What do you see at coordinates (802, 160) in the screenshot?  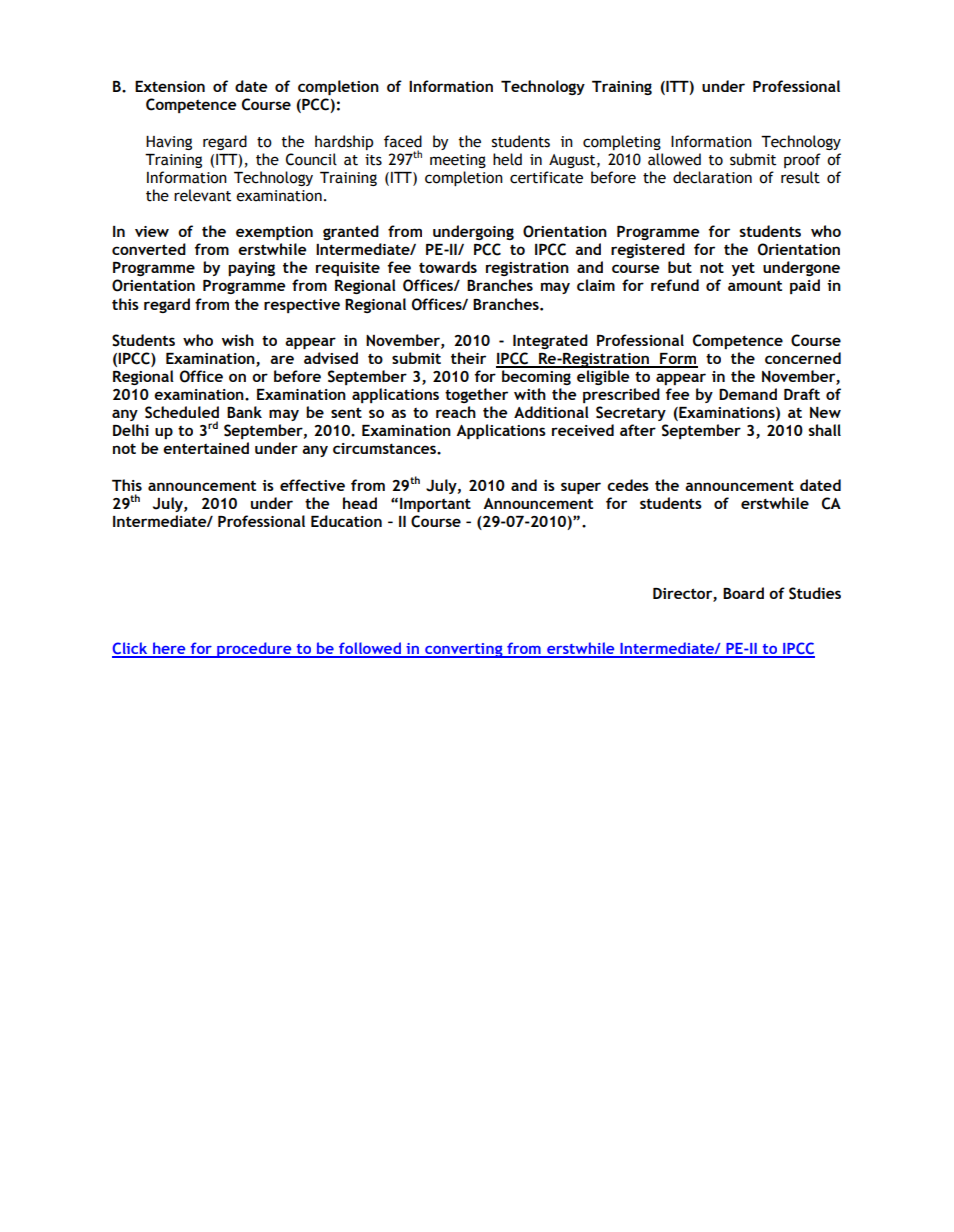 I see `proof` at bounding box center [802, 160].
